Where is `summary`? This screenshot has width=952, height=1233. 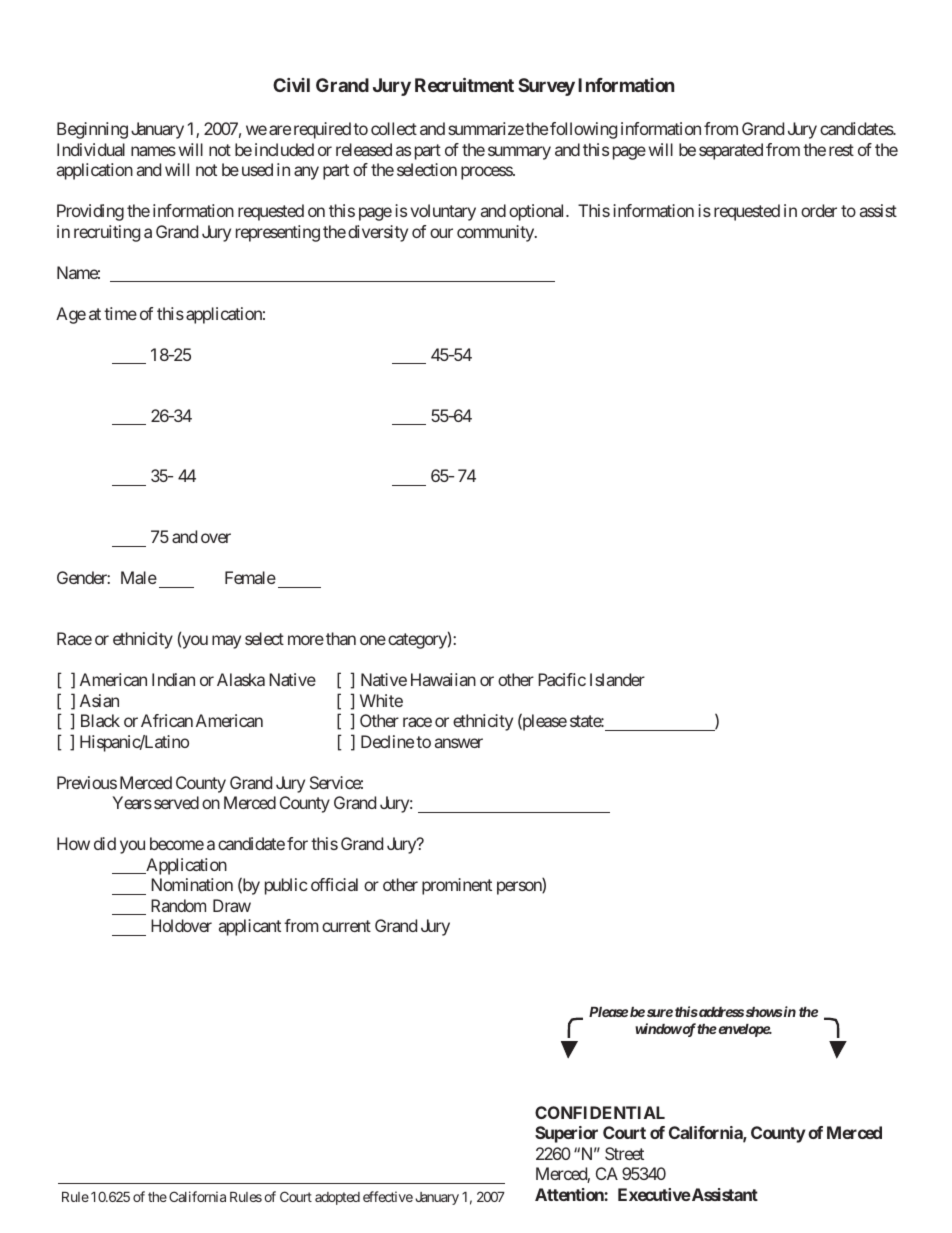
summary is located at coordinates (519, 153).
